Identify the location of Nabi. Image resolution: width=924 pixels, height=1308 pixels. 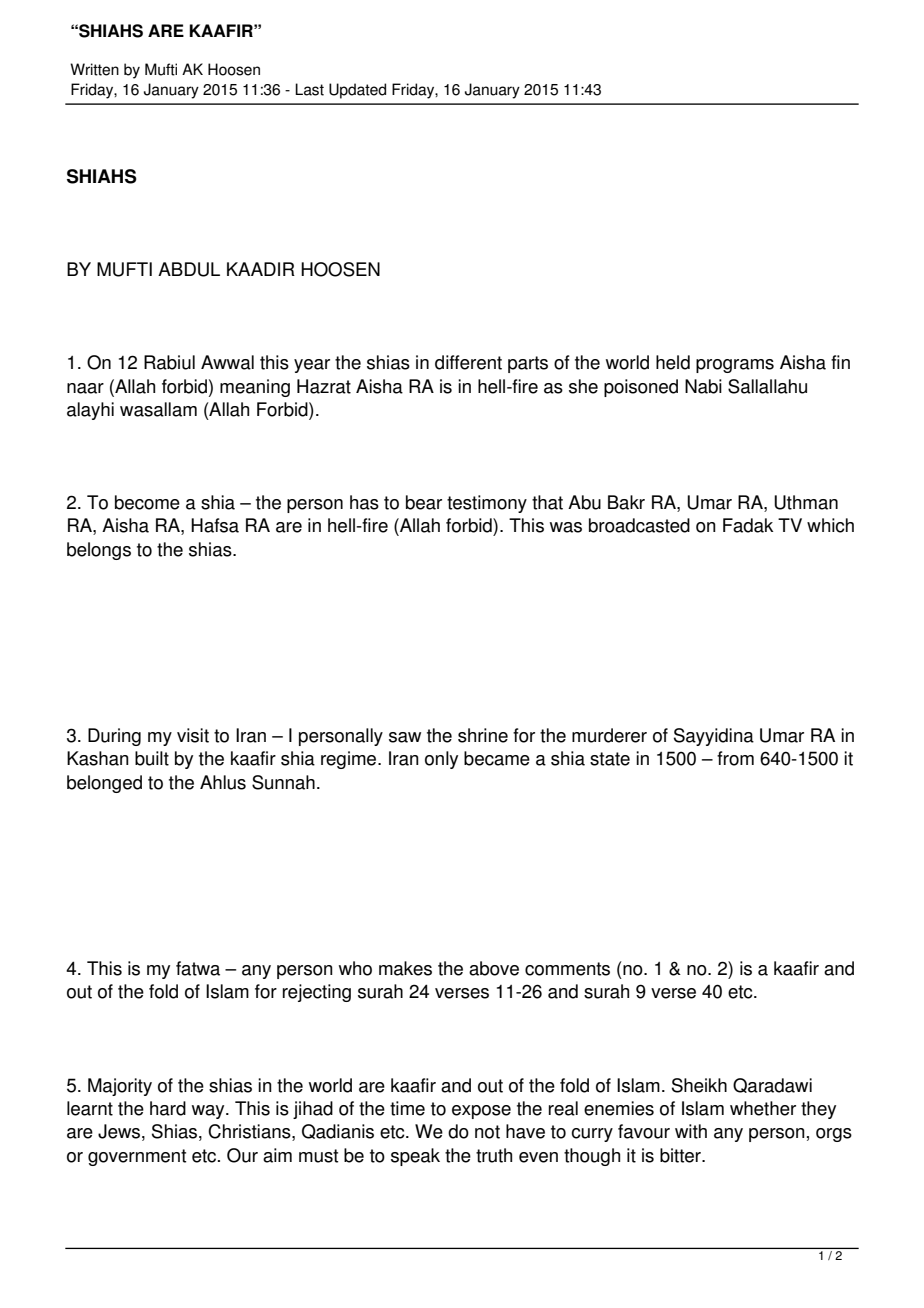
(703, 386).
